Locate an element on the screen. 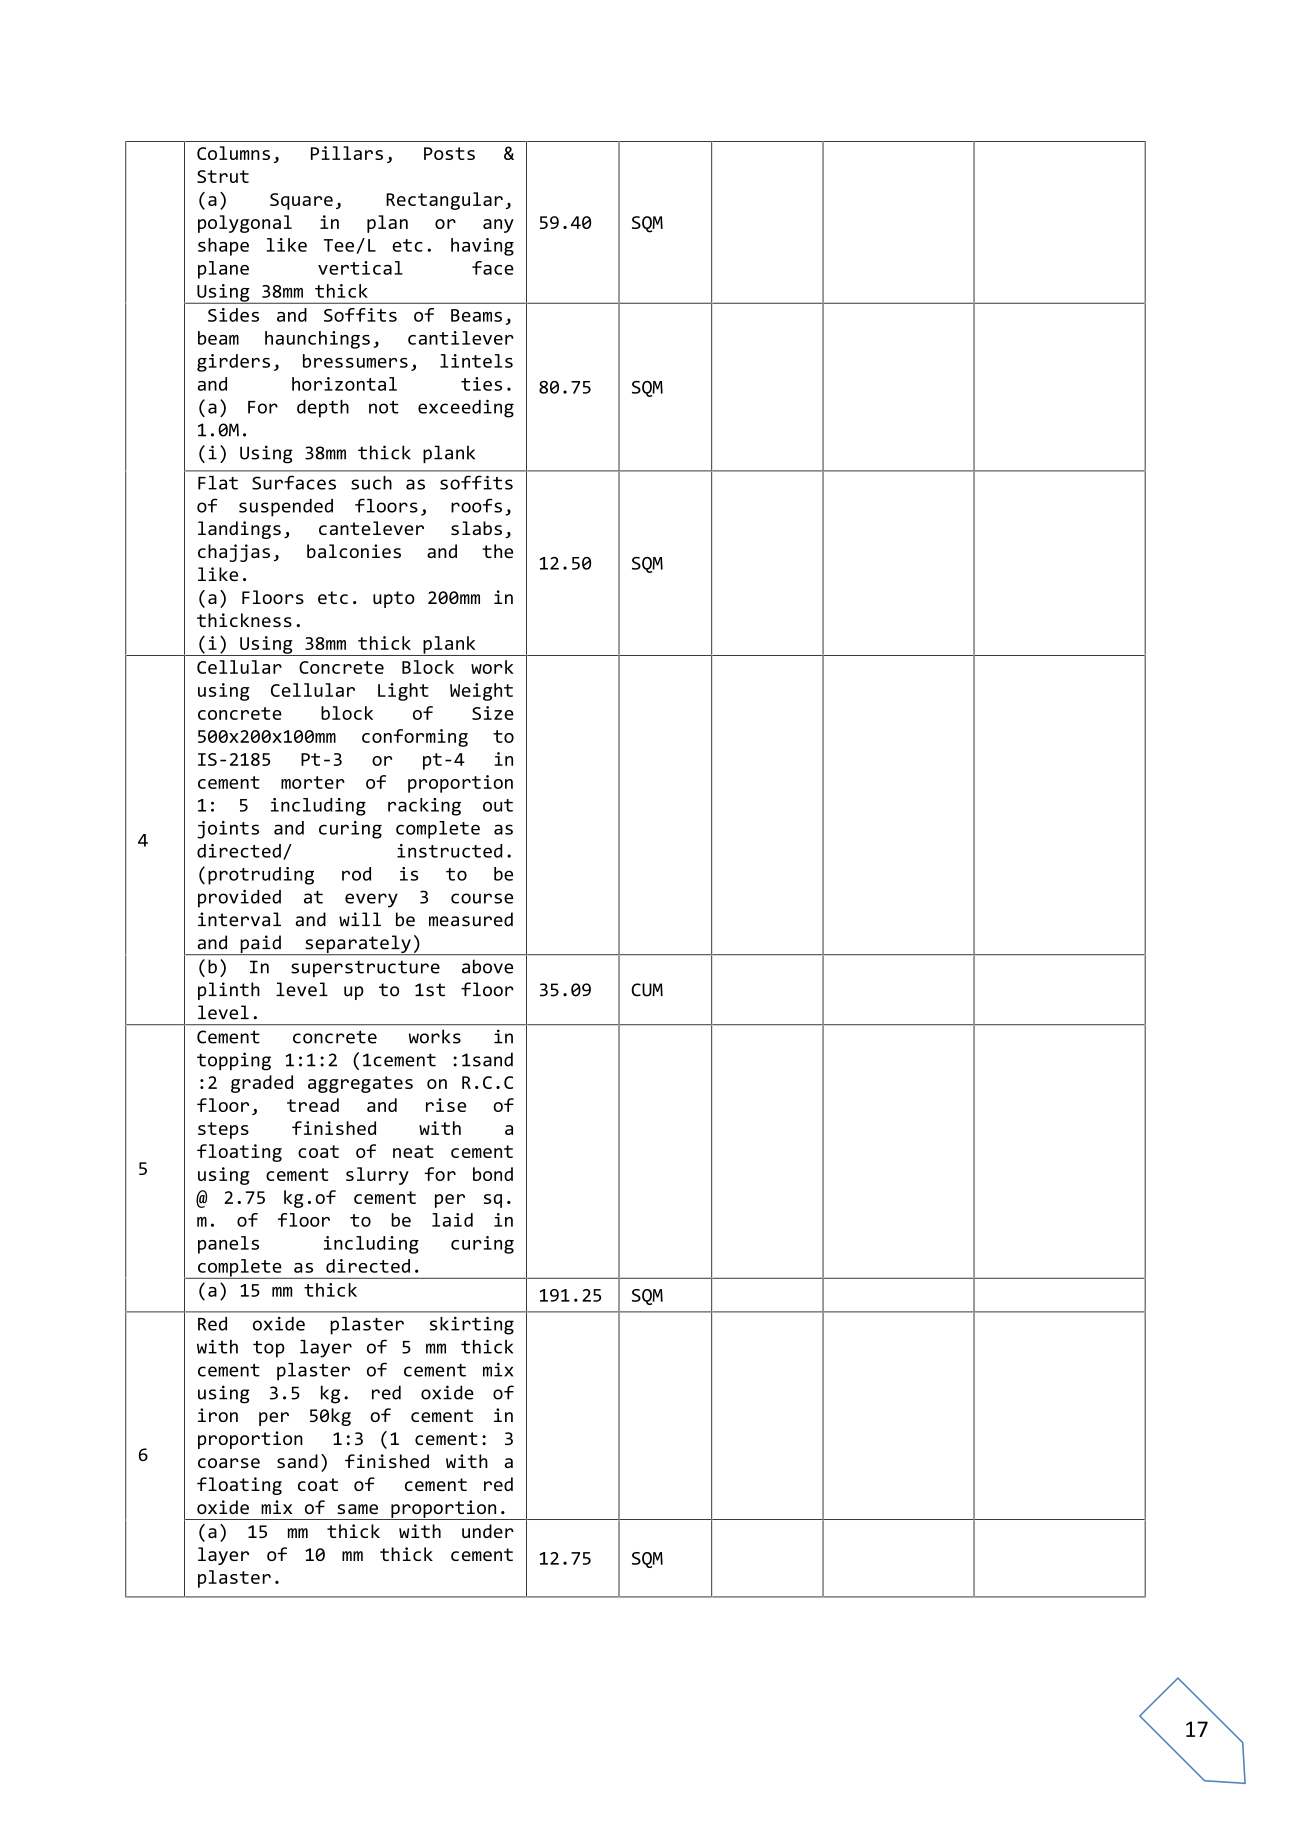 The height and width of the screenshot is (1833, 1296). polygonal is located at coordinates (245, 224).
